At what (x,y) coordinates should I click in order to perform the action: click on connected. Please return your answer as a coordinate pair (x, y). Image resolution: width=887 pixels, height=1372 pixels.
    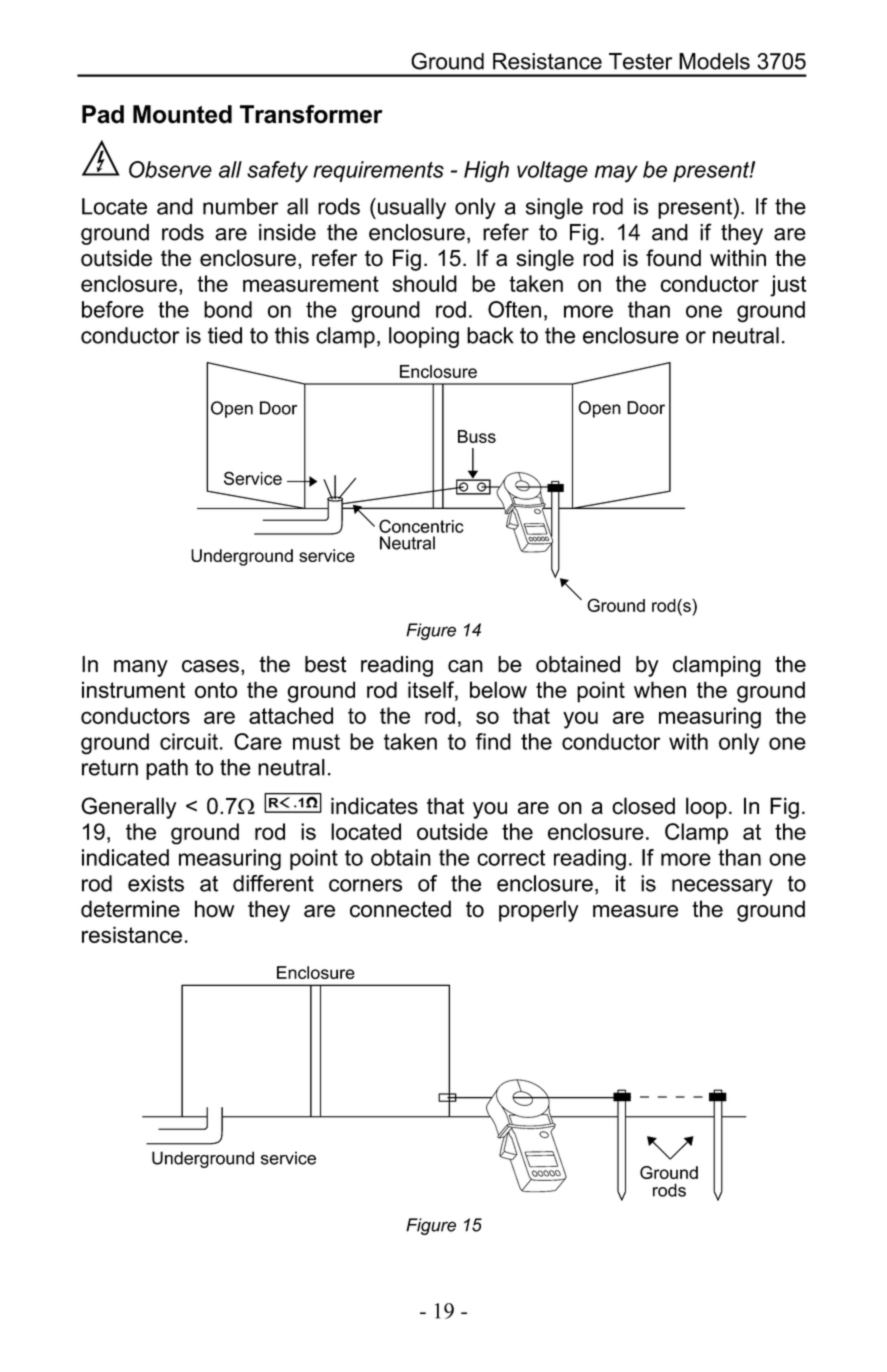
    Looking at the image, I should click on (400, 909).
